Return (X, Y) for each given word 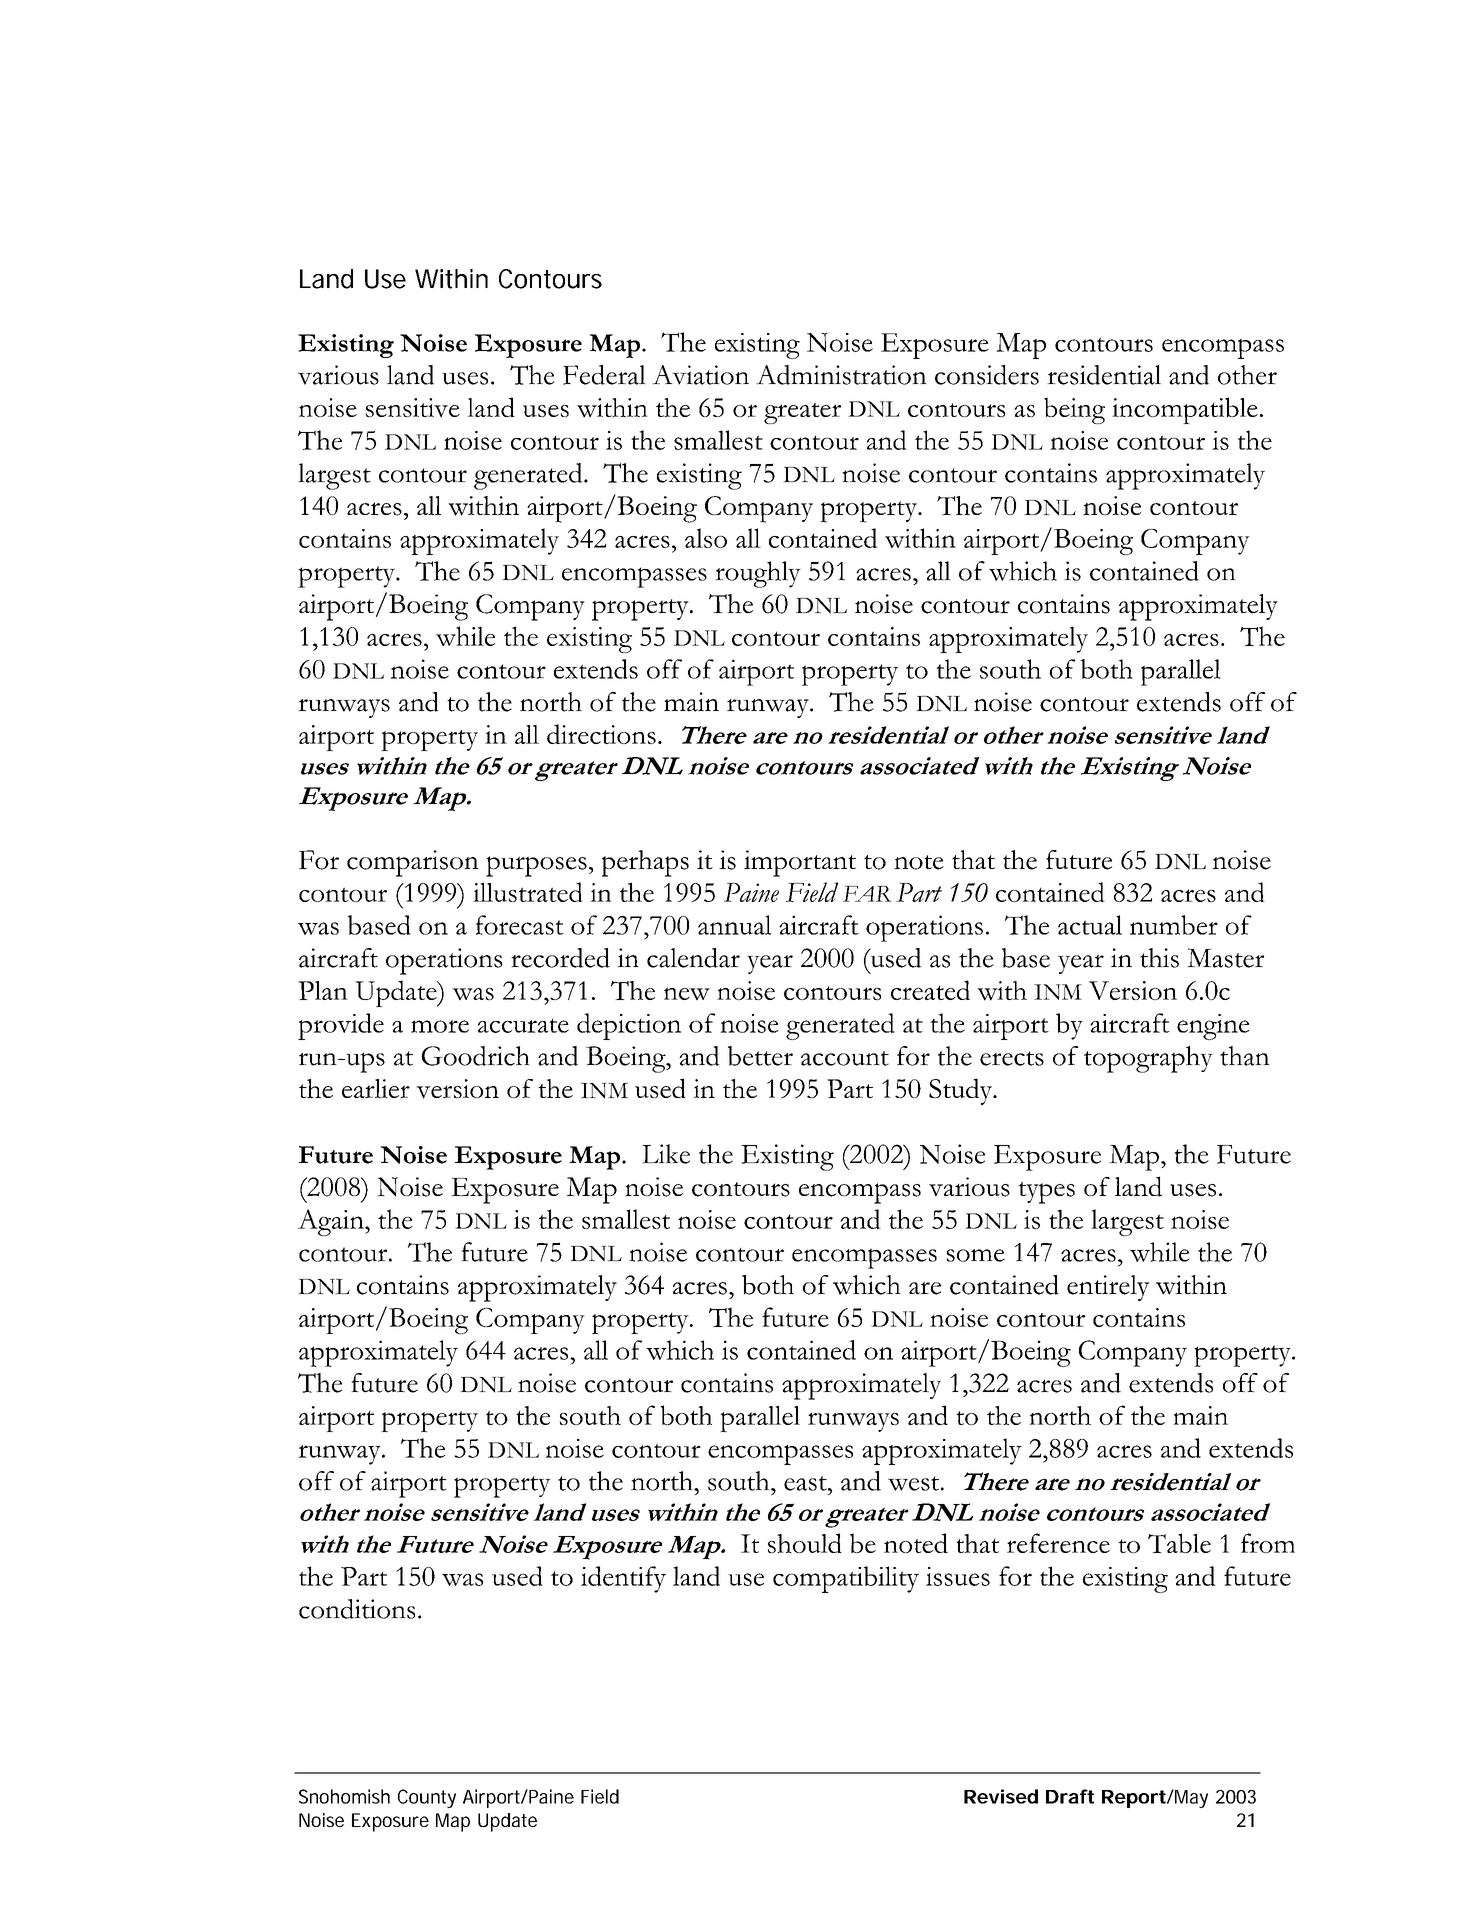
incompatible (1185, 410)
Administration (841, 375)
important (800, 863)
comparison (413, 863)
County (427, 1798)
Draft (1070, 1796)
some (976, 1255)
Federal (604, 375)
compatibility (846, 1579)
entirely (1108, 1288)
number (1174, 925)
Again (332, 1222)
